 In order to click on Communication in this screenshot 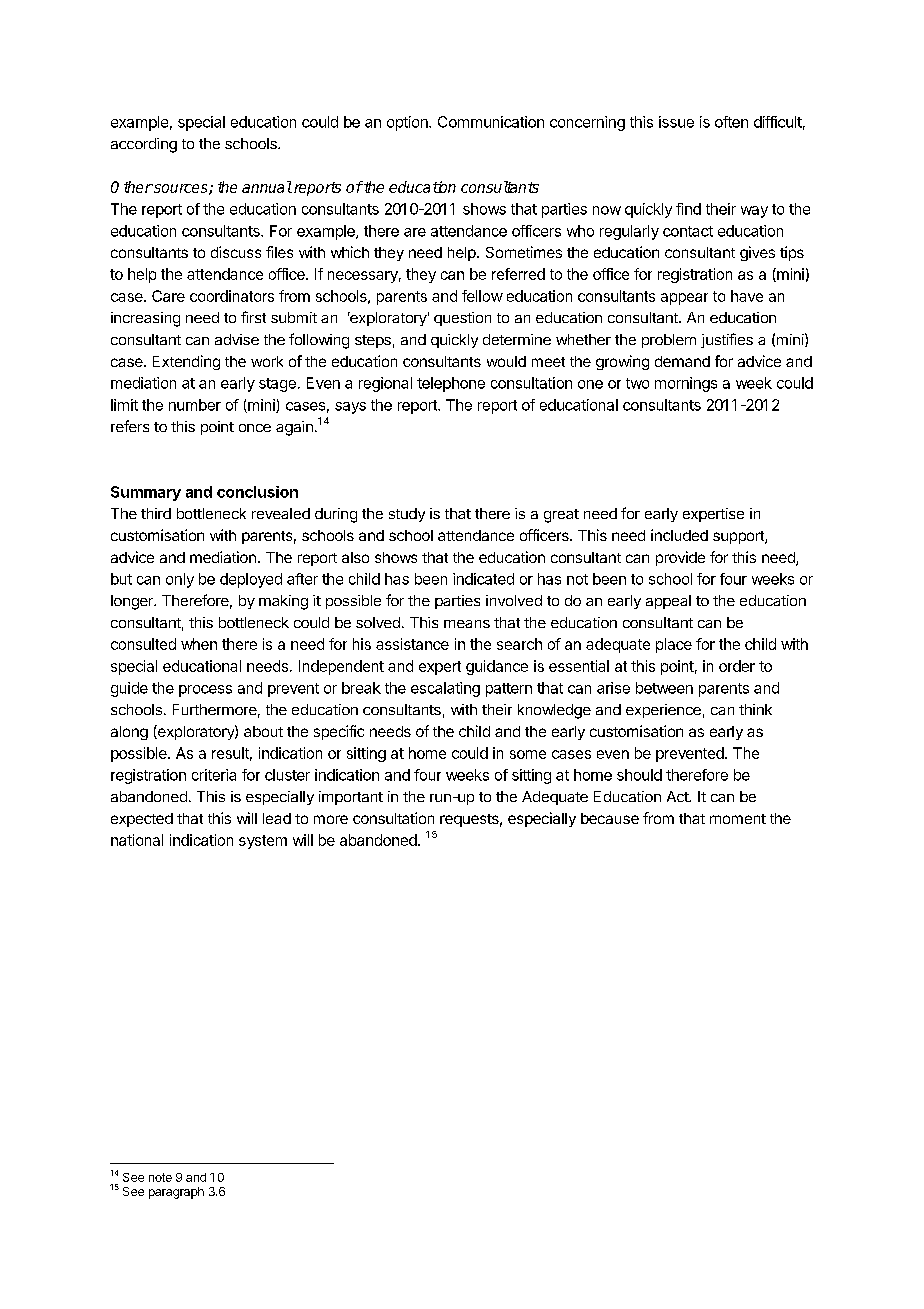, I will do `click(491, 122)`.
